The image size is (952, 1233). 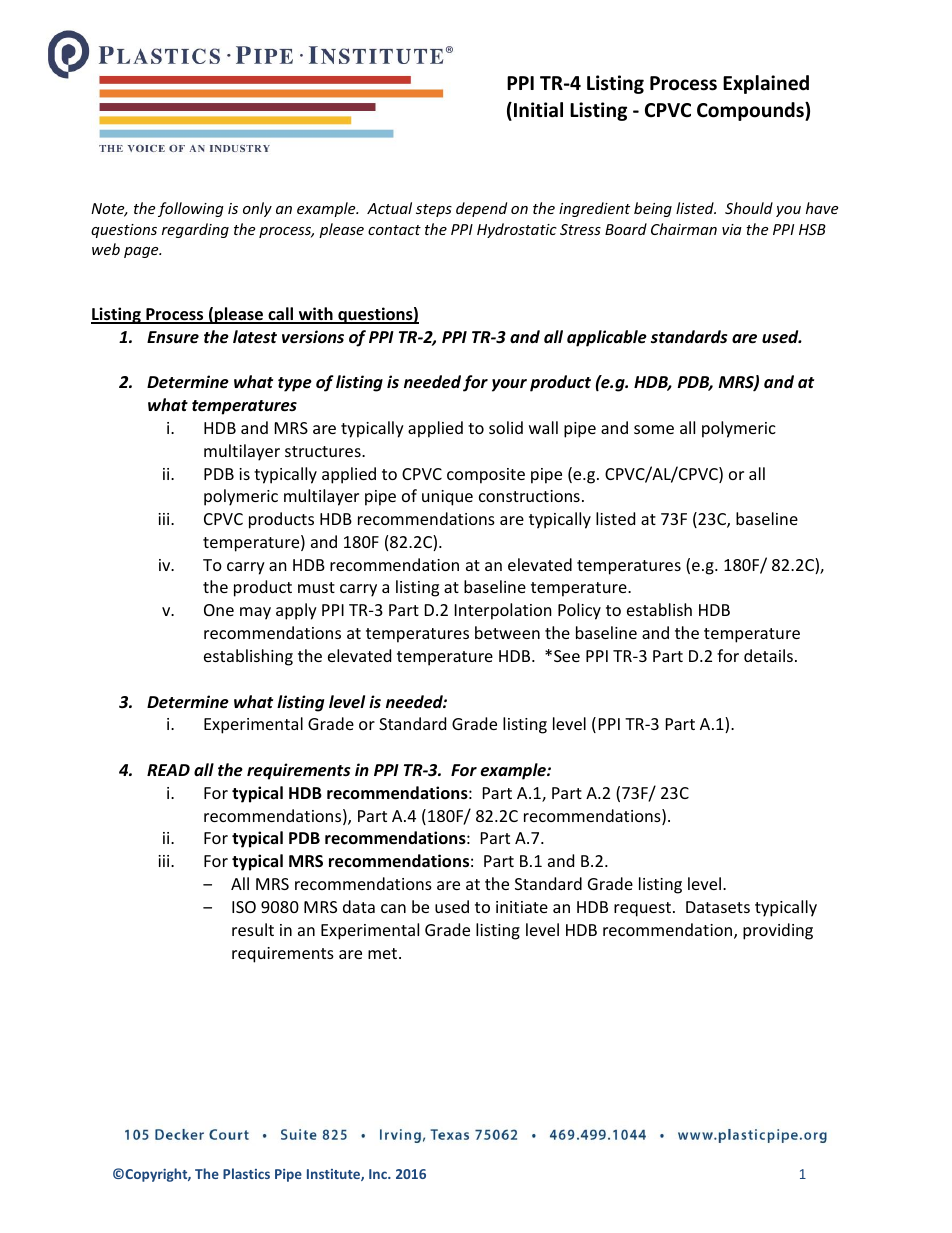 I want to click on Ensure, so click(x=173, y=337).
